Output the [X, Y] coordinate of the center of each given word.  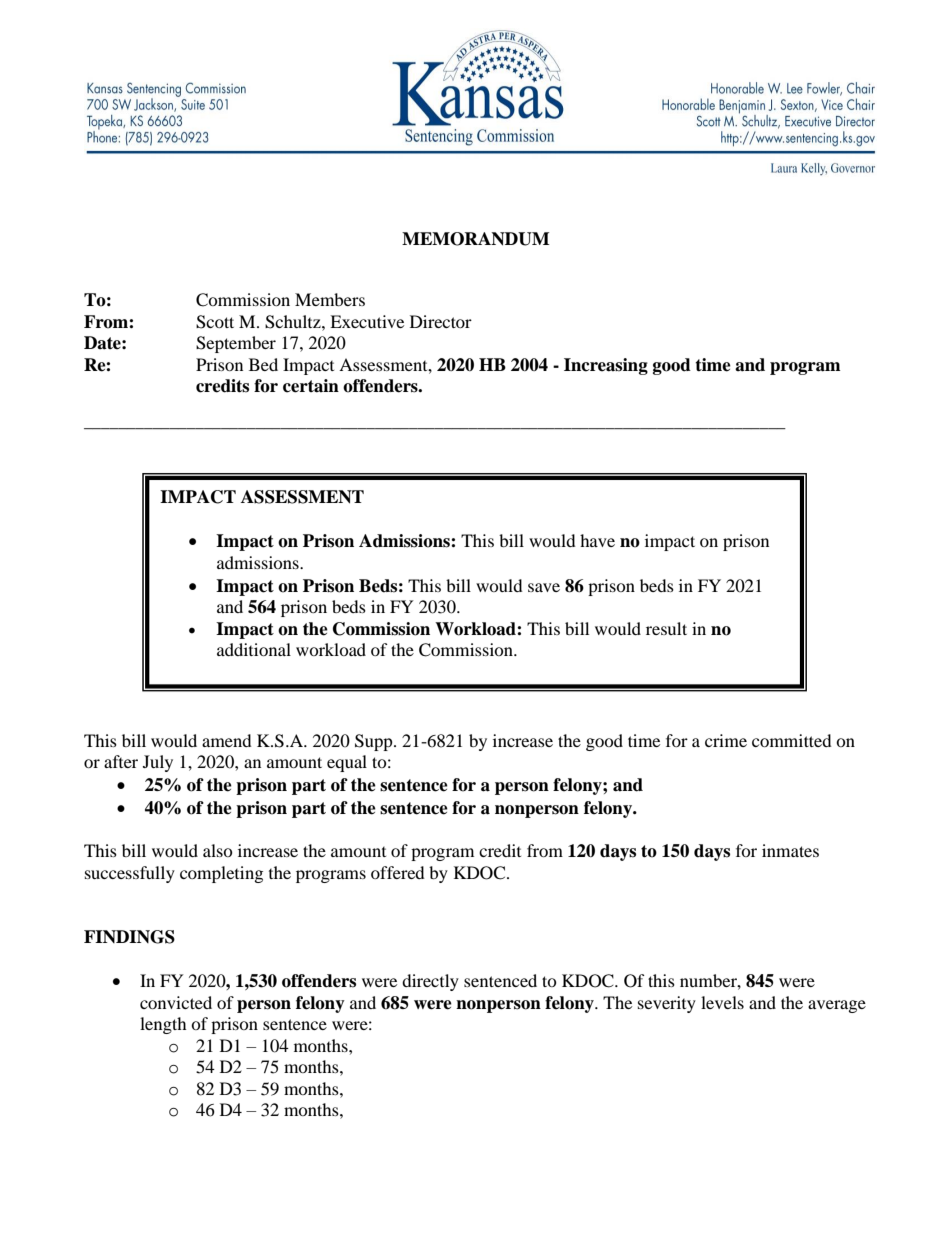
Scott [215, 322]
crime [726, 740]
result [666, 628]
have [597, 540]
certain [311, 386]
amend [227, 740]
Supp [375, 742]
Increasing [606, 366]
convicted [176, 1002]
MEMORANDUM [476, 239]
